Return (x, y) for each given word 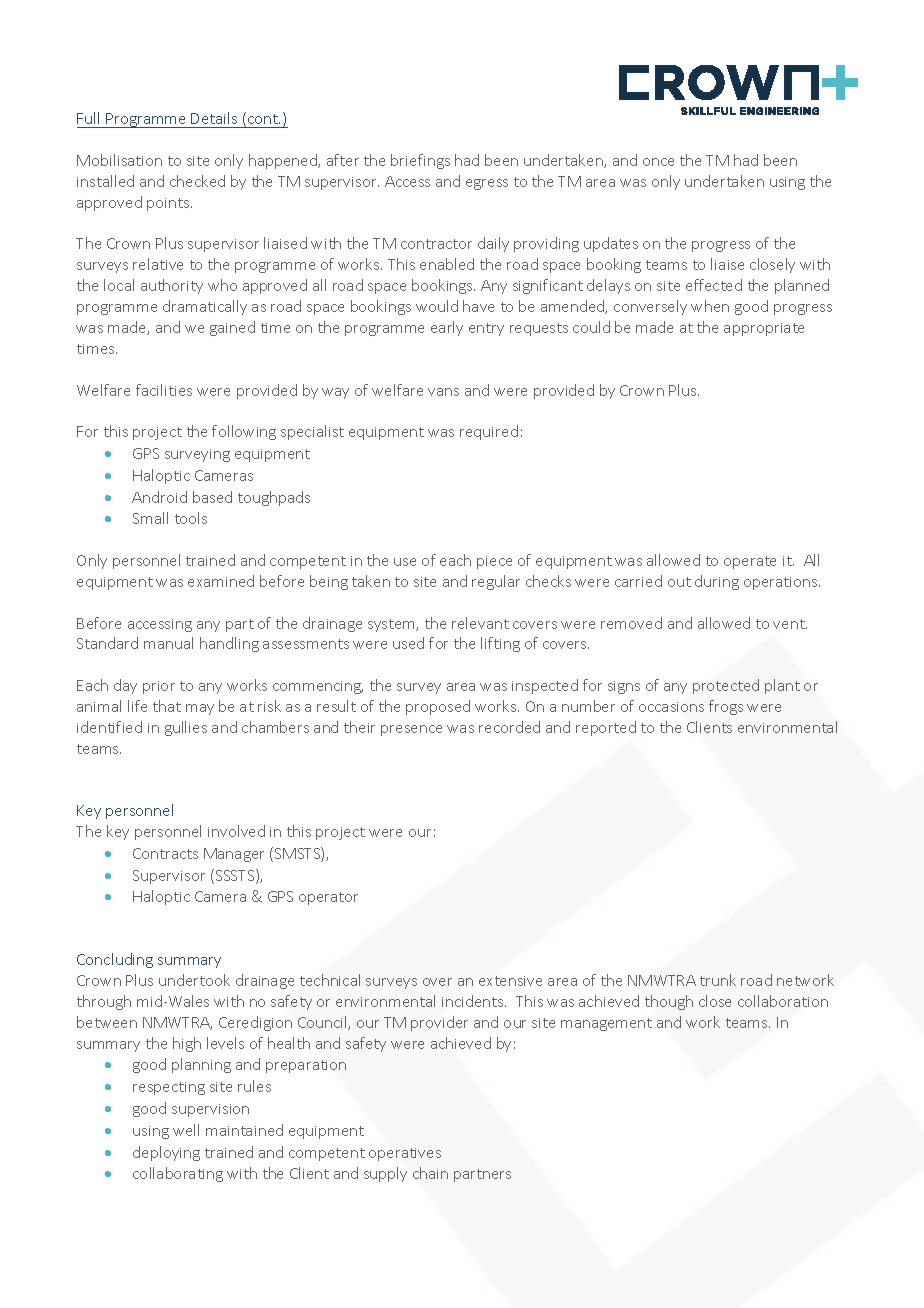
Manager (234, 855)
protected (726, 686)
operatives (405, 1154)
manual (168, 643)
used (408, 643)
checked (197, 181)
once (658, 162)
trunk (718, 980)
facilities (164, 390)
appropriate (764, 329)
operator (328, 898)
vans (443, 392)
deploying (166, 1153)
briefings (420, 161)
